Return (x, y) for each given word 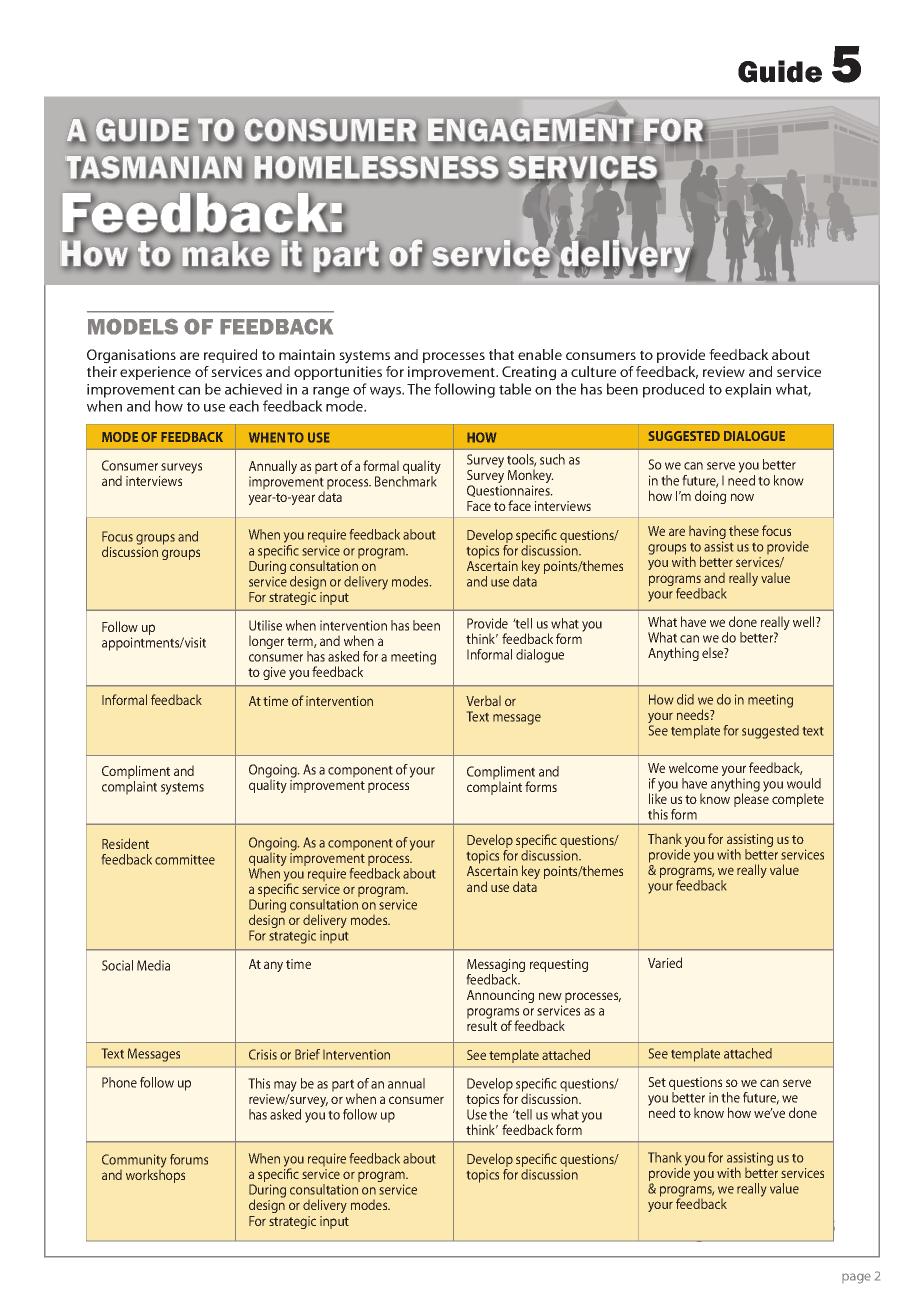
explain (748, 390)
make (225, 254)
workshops (155, 1175)
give (274, 673)
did (685, 699)
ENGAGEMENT (531, 131)
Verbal (483, 701)
